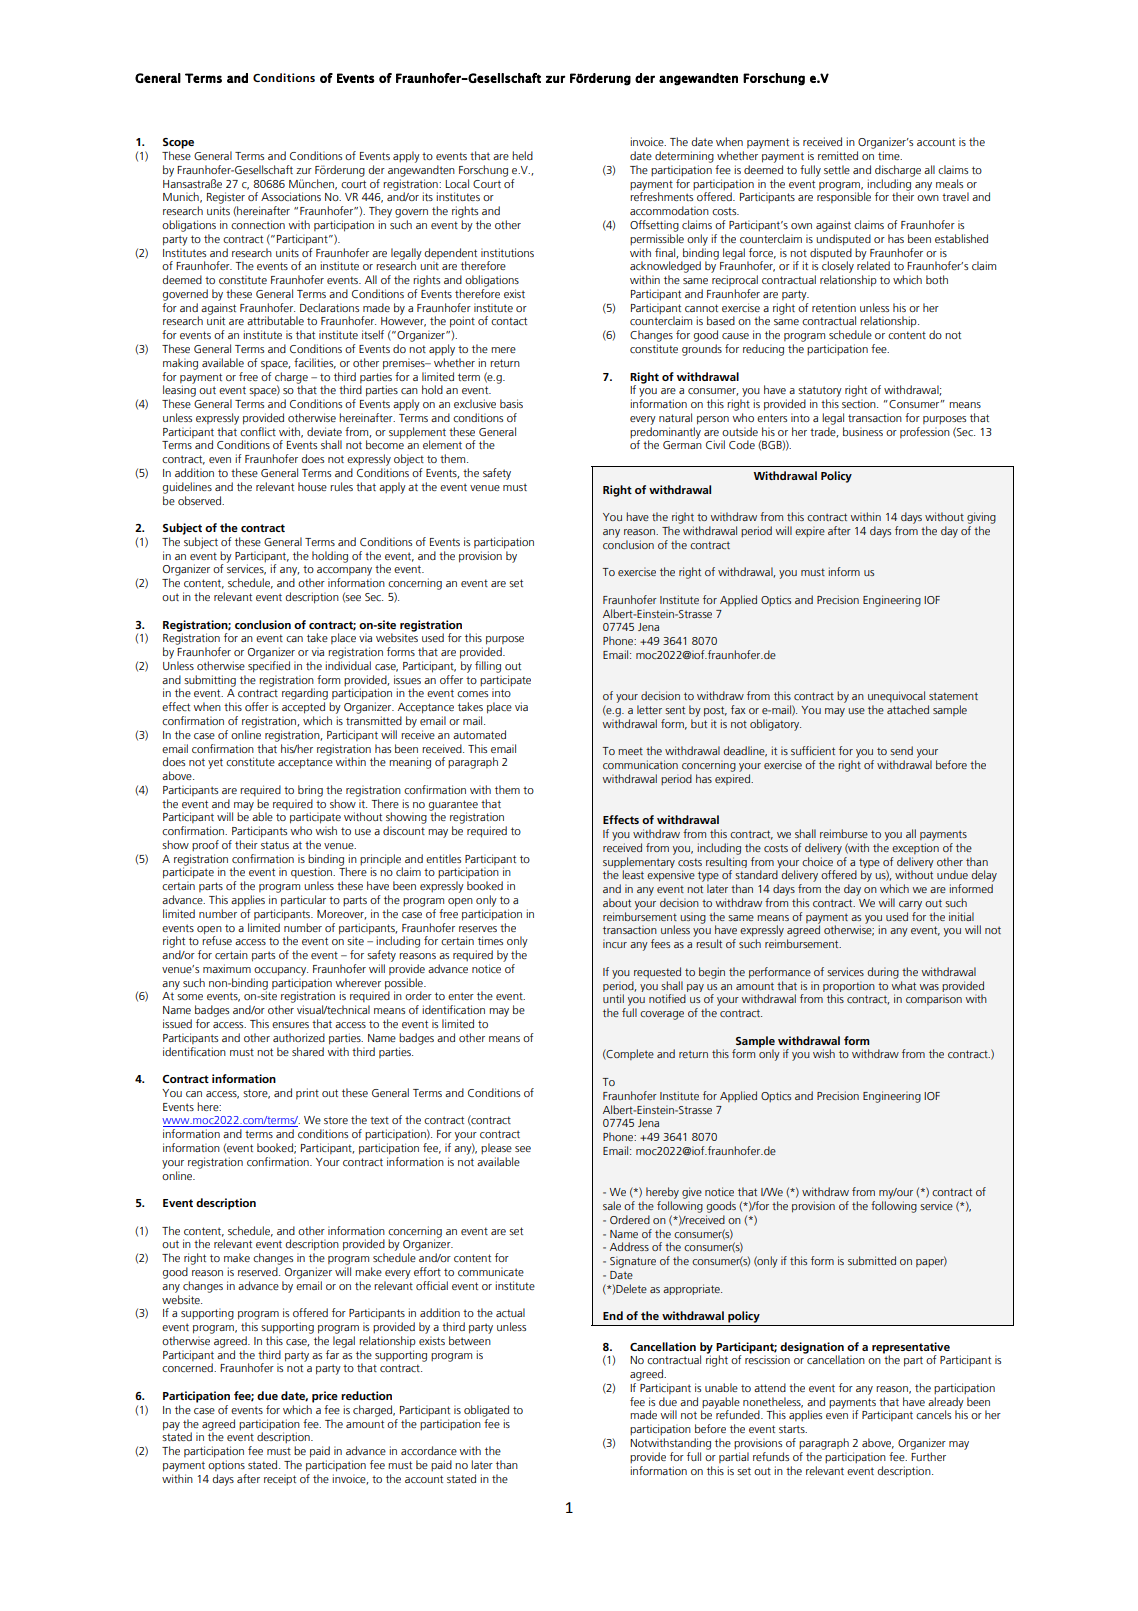 The width and height of the document is (1138, 1611). What do you see at coordinates (488, 667) in the document?
I see `filling` at bounding box center [488, 667].
